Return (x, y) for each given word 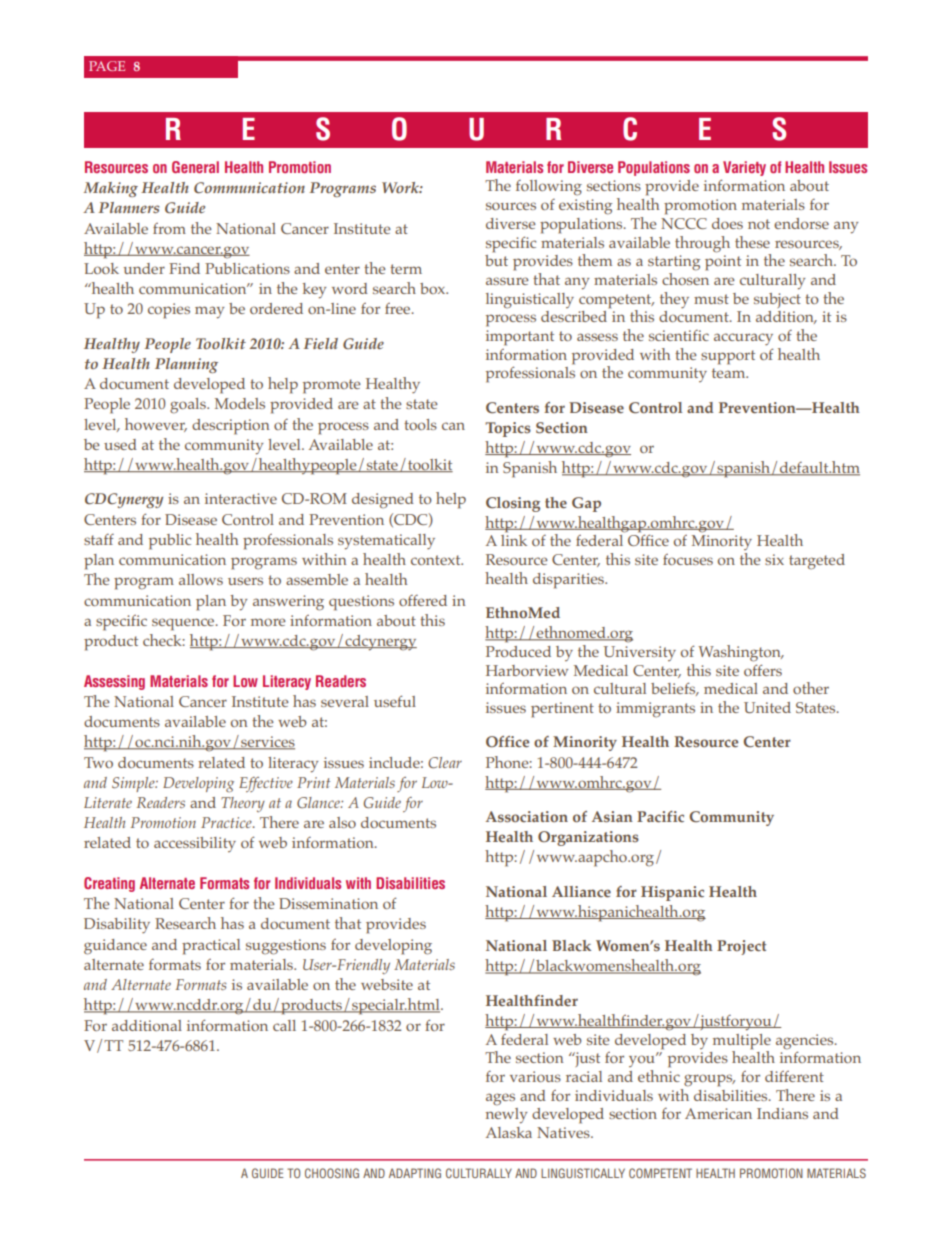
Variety (744, 168)
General (195, 167)
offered (423, 600)
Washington (740, 653)
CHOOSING (332, 1173)
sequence (184, 624)
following (549, 188)
